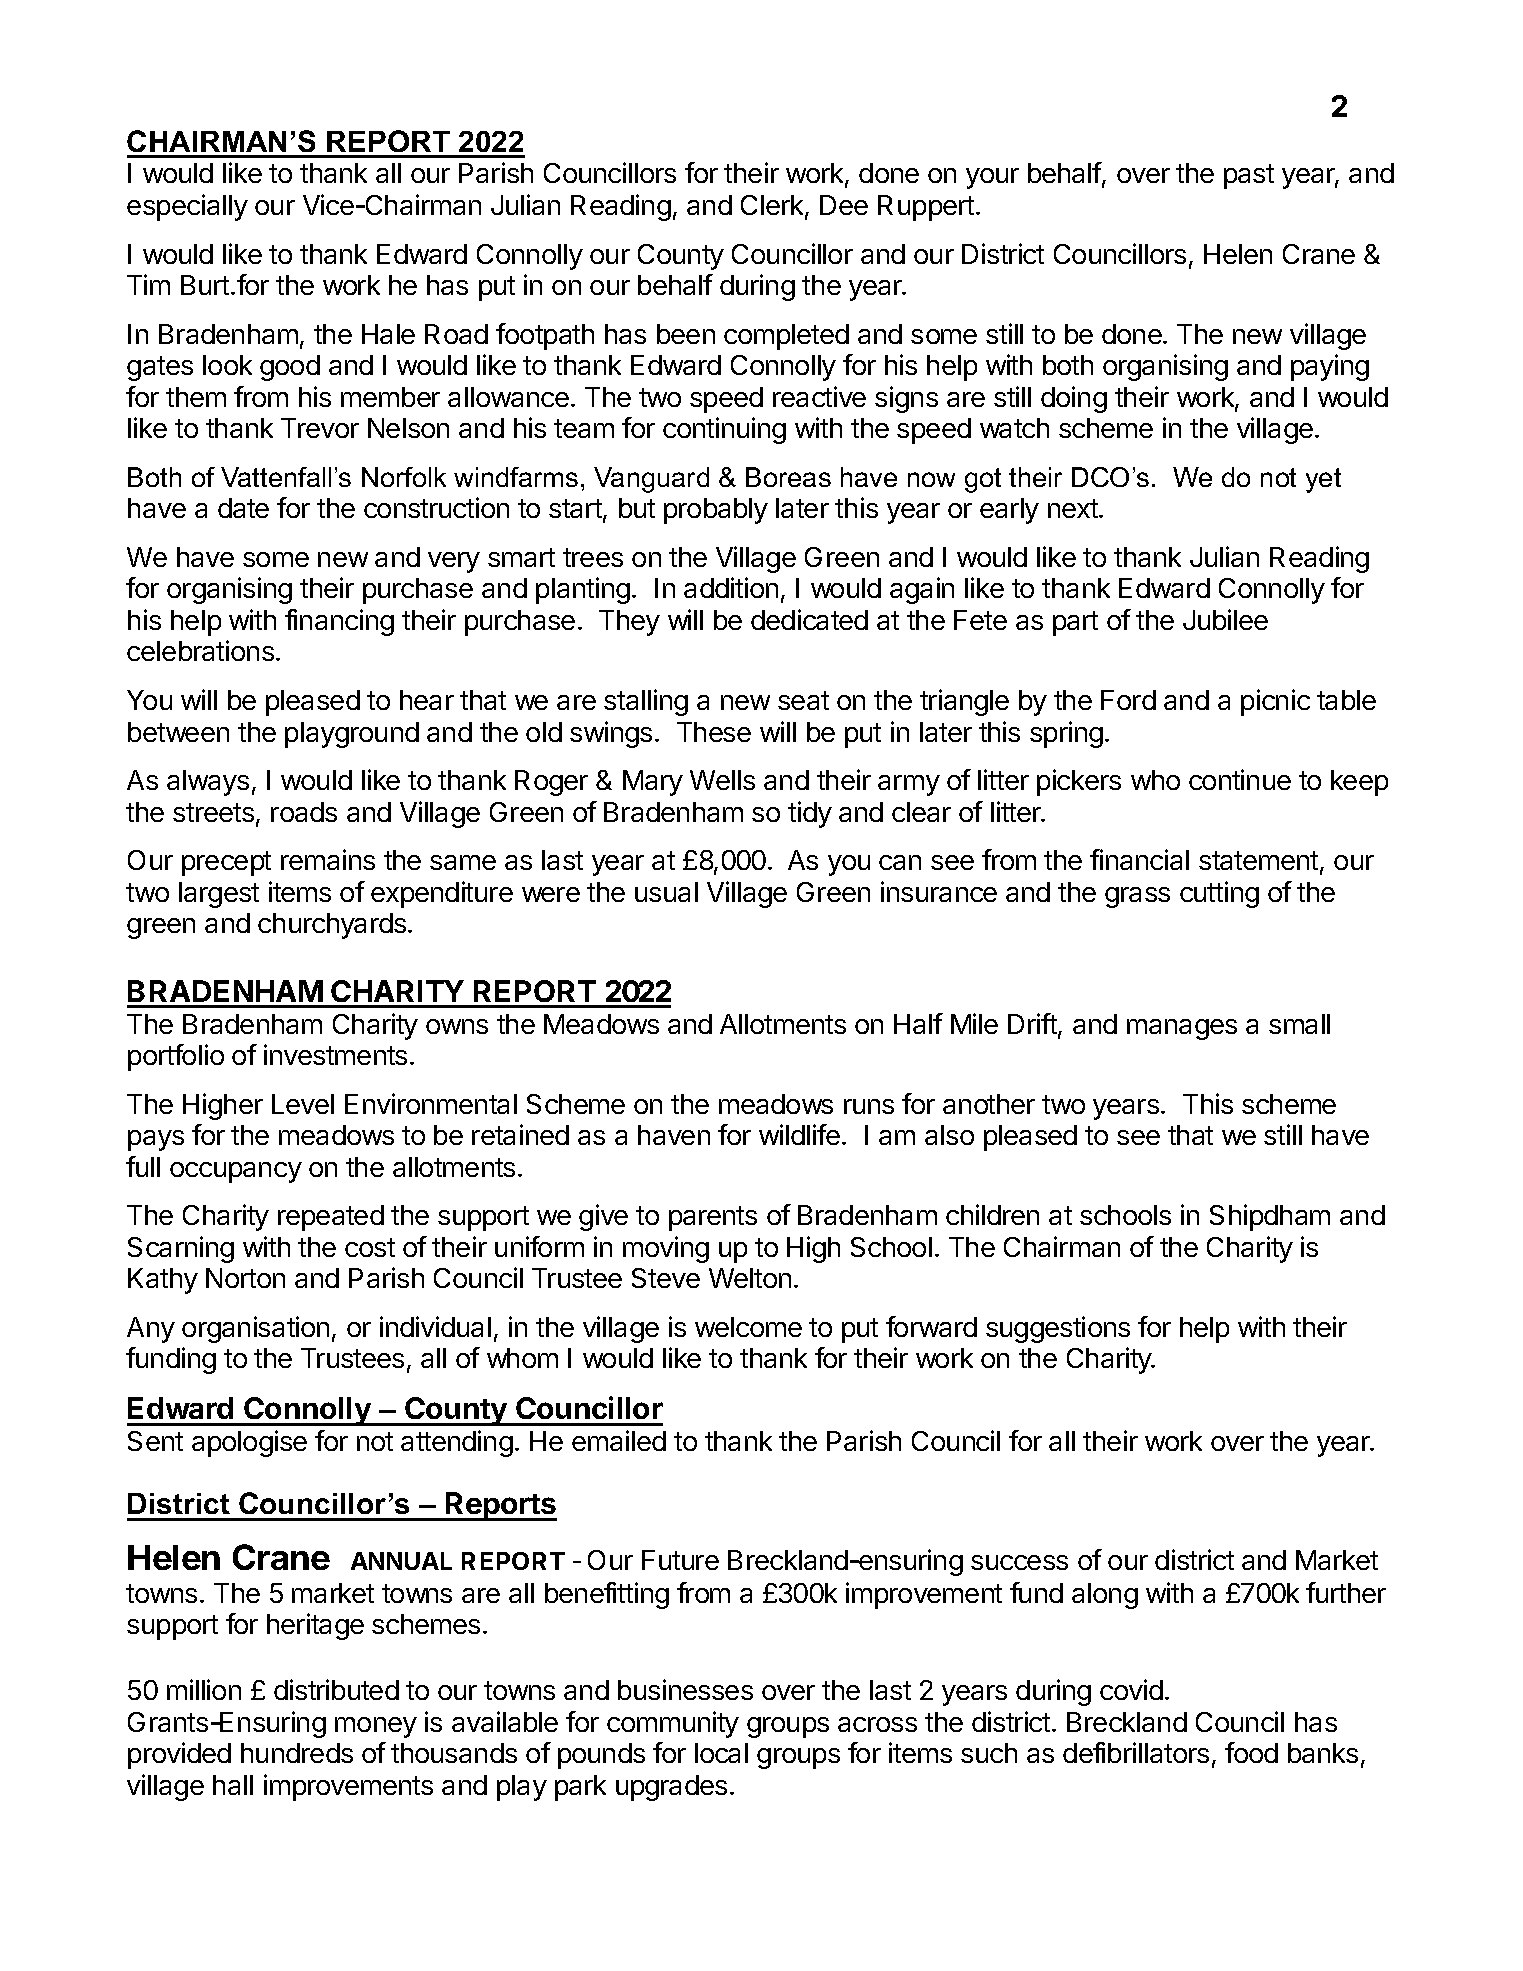 The height and width of the document is (1971, 1523). I want to click on suggestions, so click(1058, 1329).
